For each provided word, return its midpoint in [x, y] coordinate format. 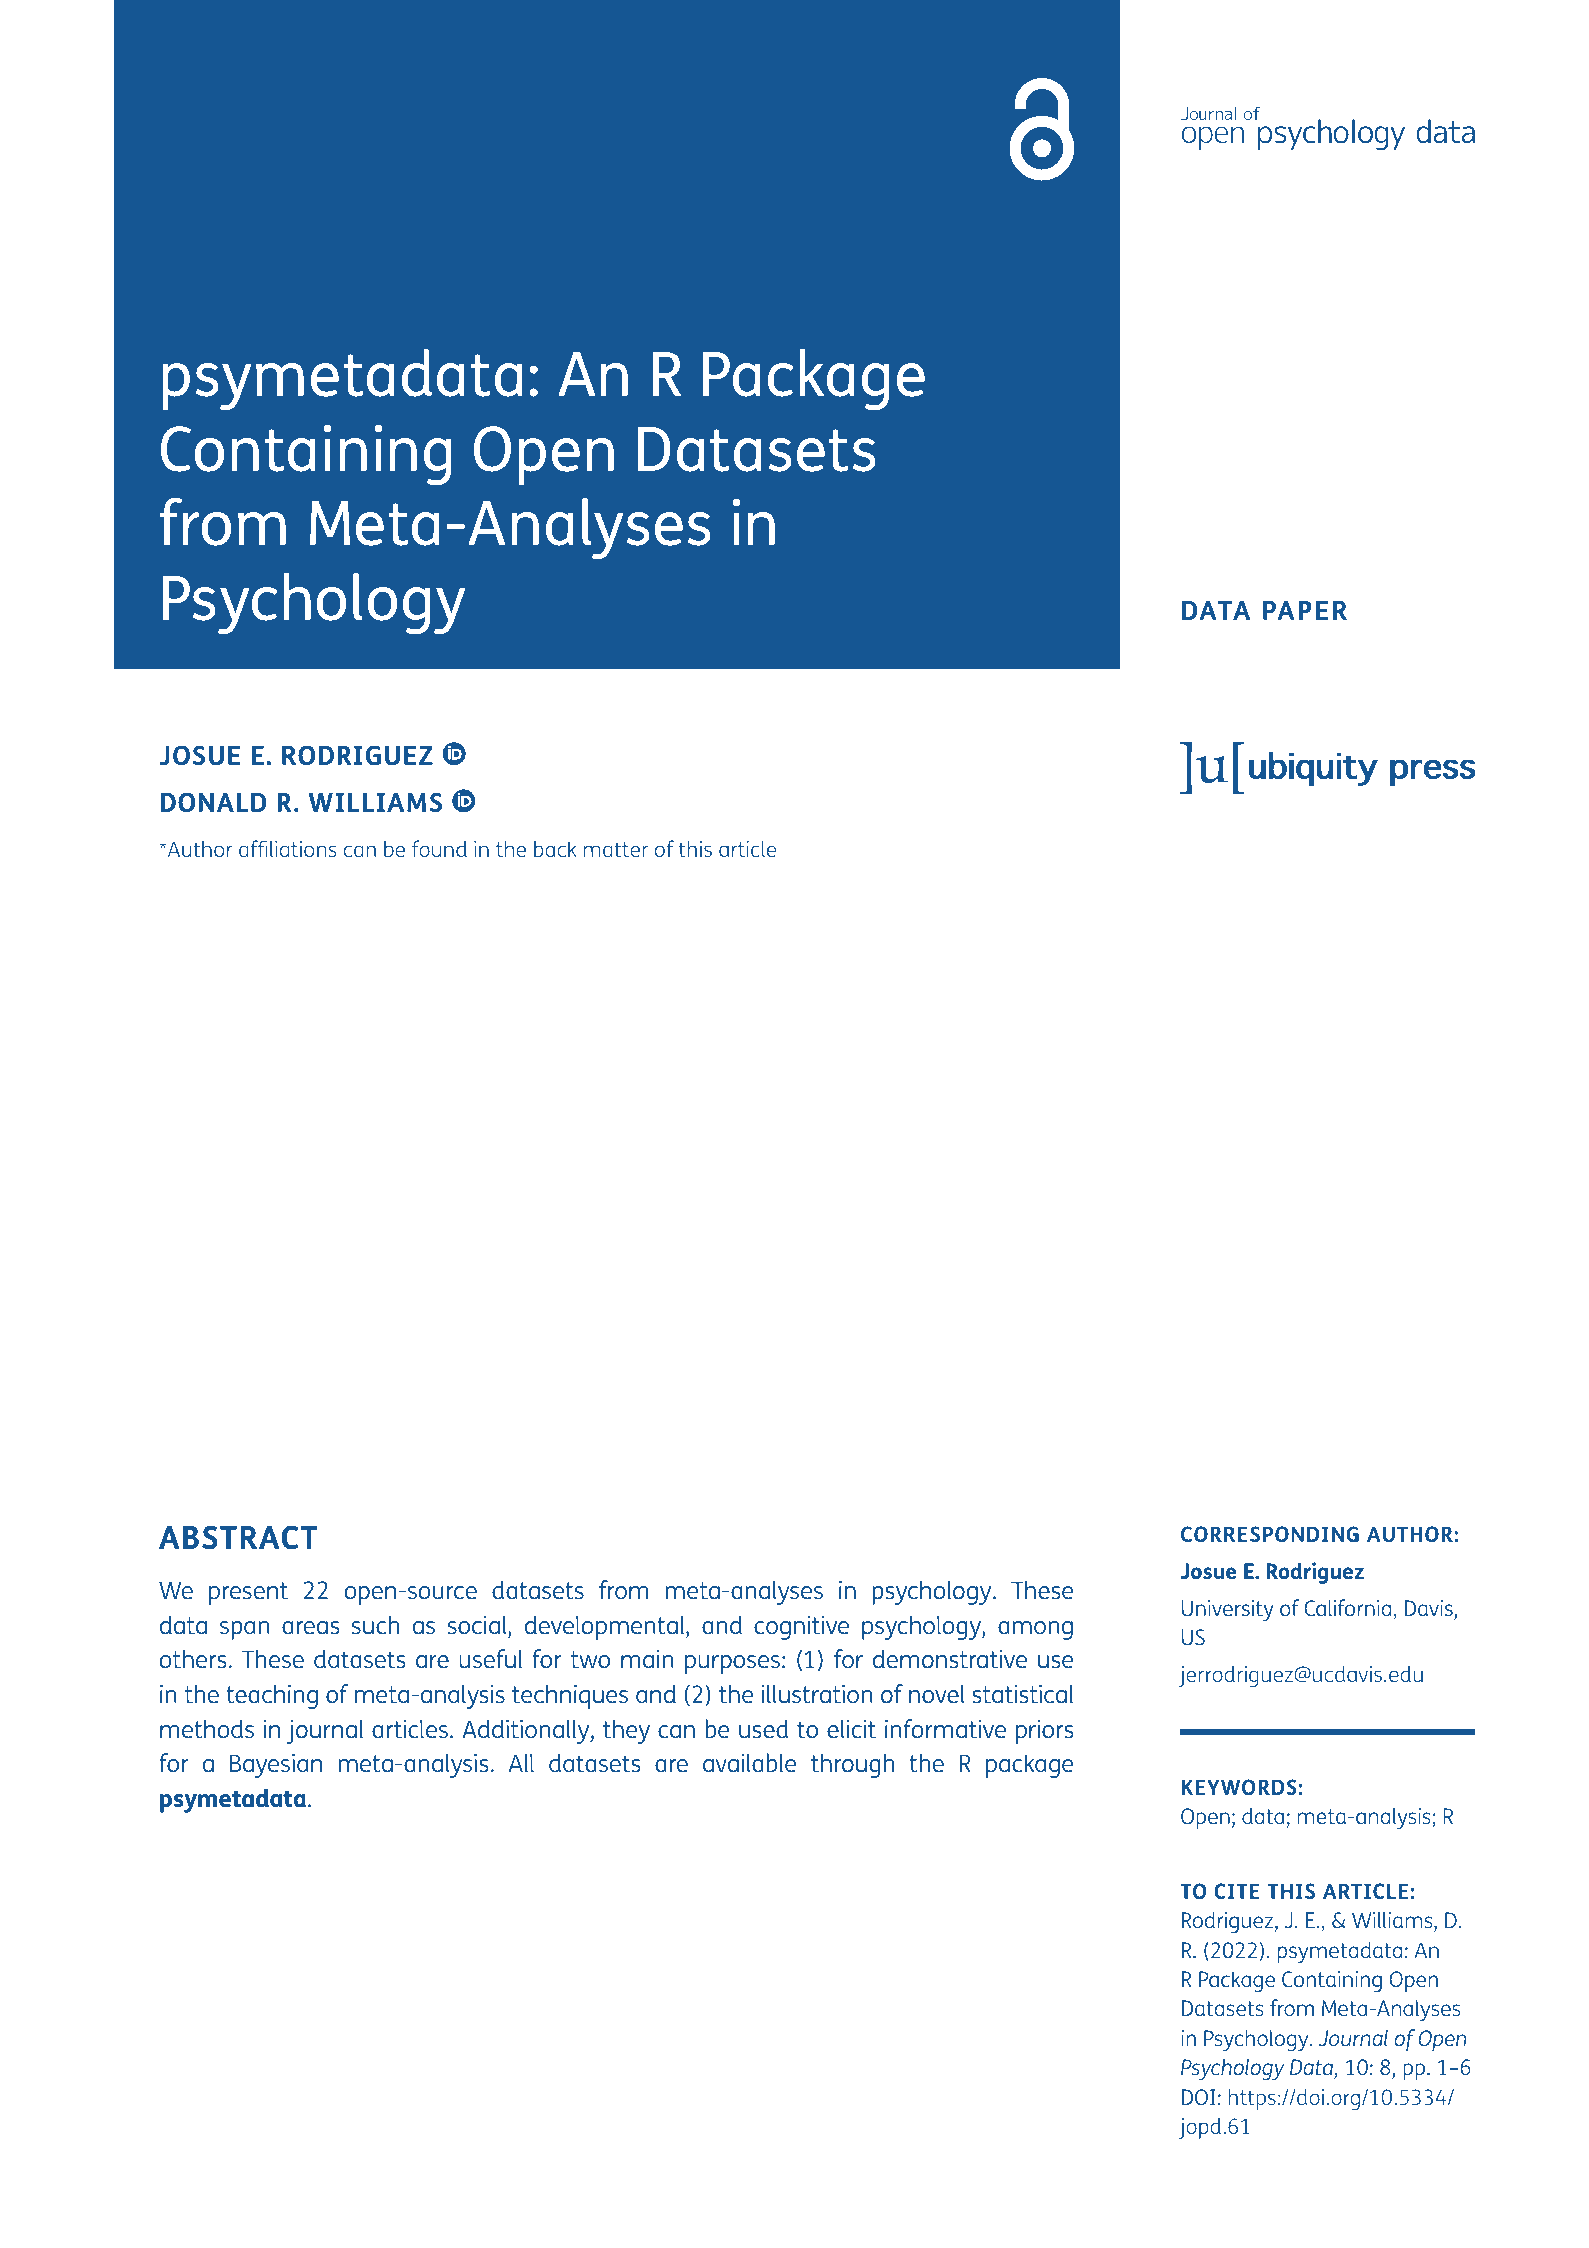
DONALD [213, 802]
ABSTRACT [238, 1537]
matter [616, 849]
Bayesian [276, 1765]
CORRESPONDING [1270, 1534]
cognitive [801, 1628]
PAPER [1305, 610]
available [749, 1762]
